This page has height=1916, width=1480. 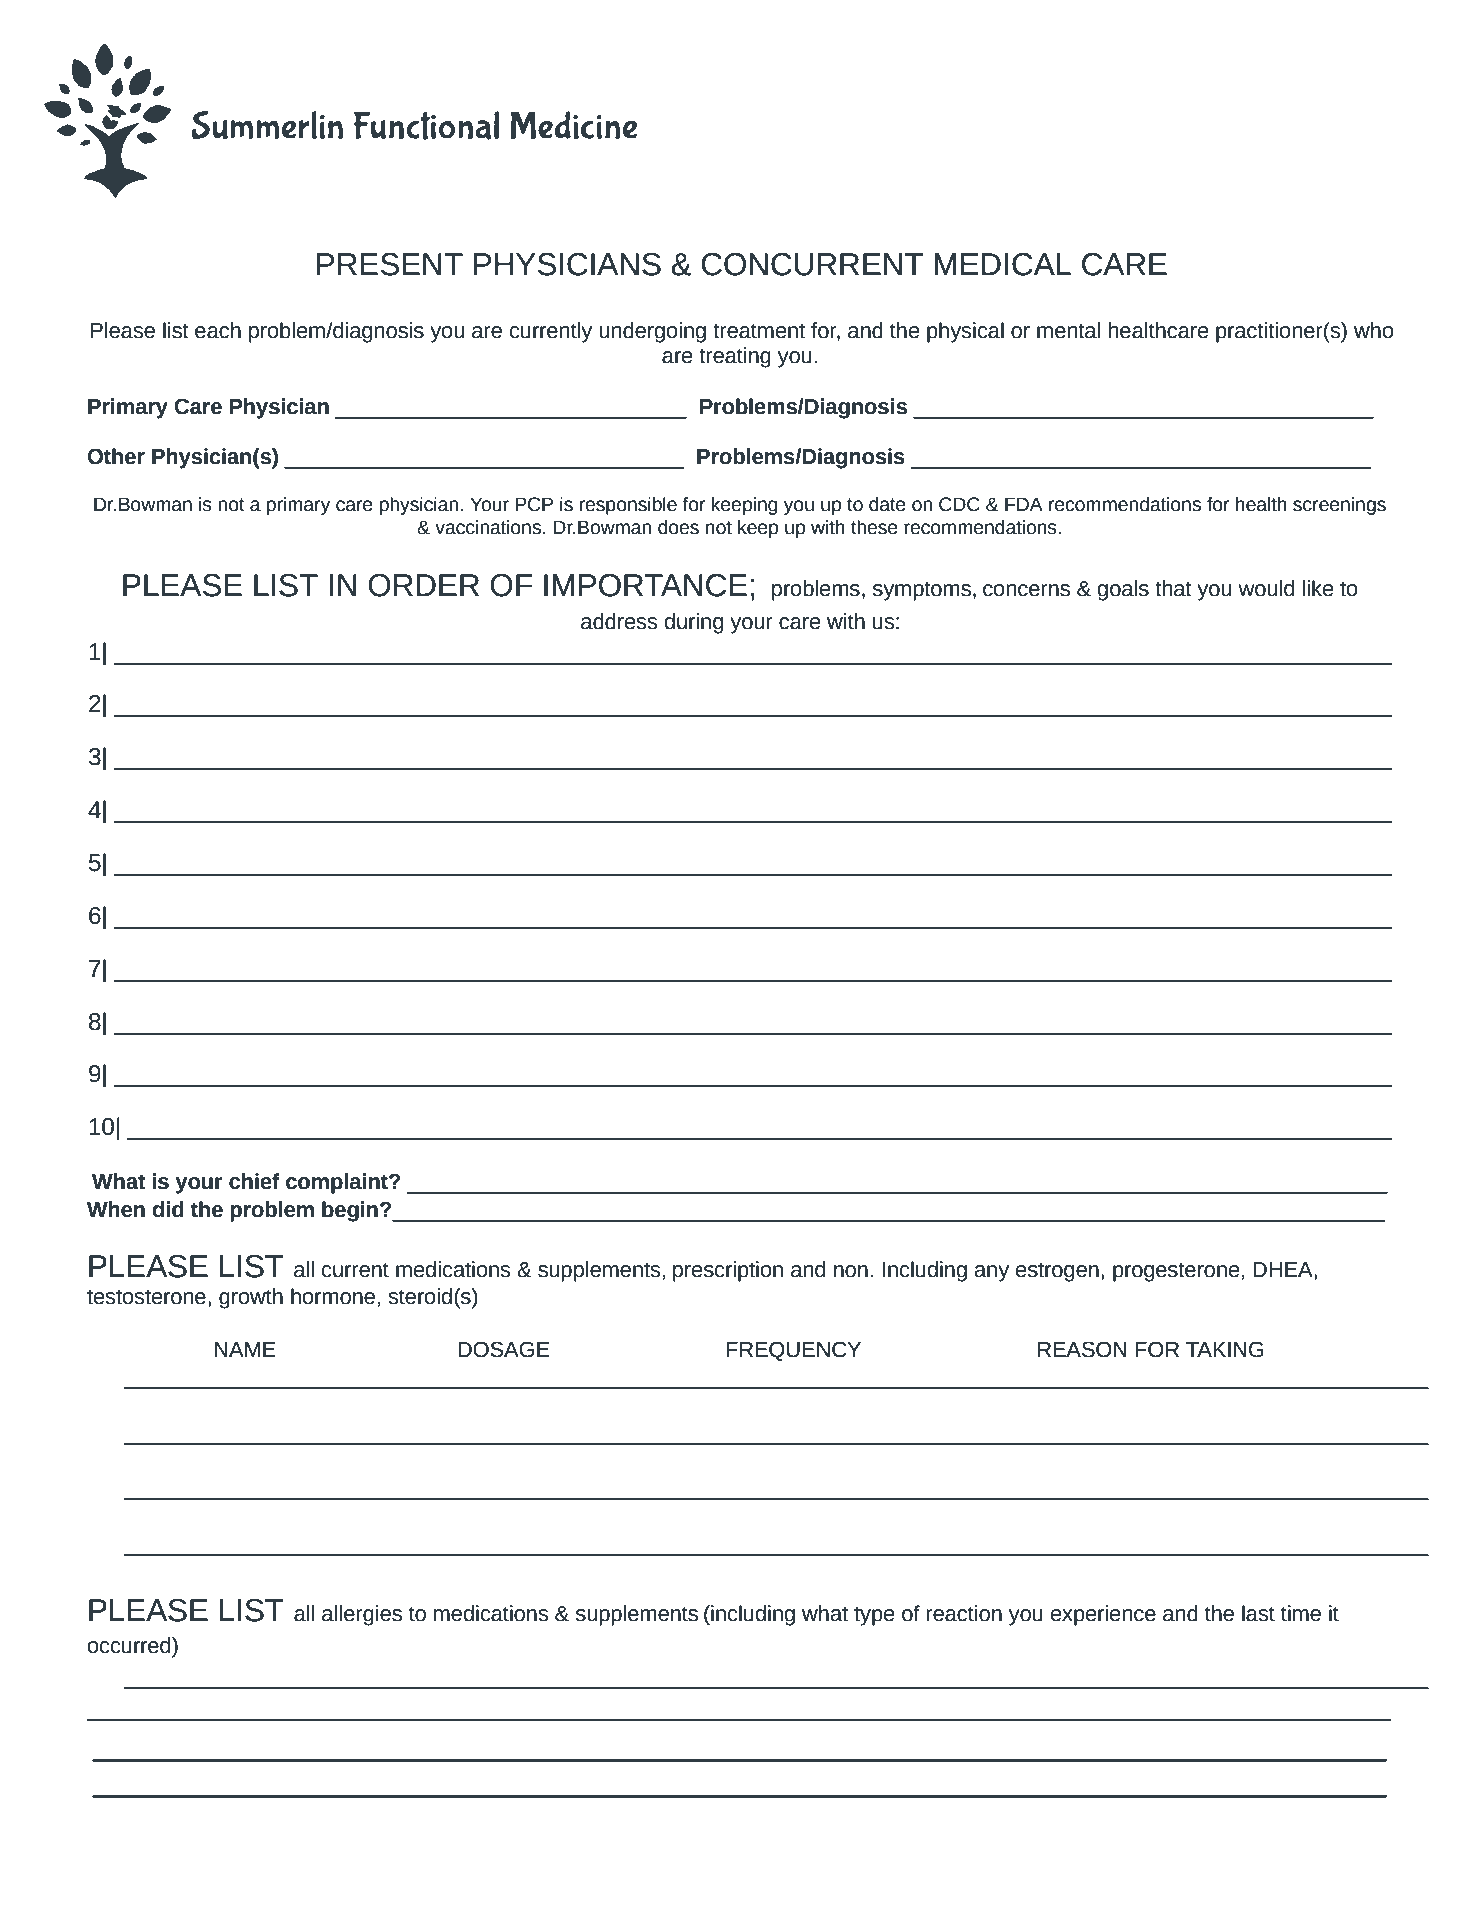 I want to click on treatment, so click(x=759, y=331).
